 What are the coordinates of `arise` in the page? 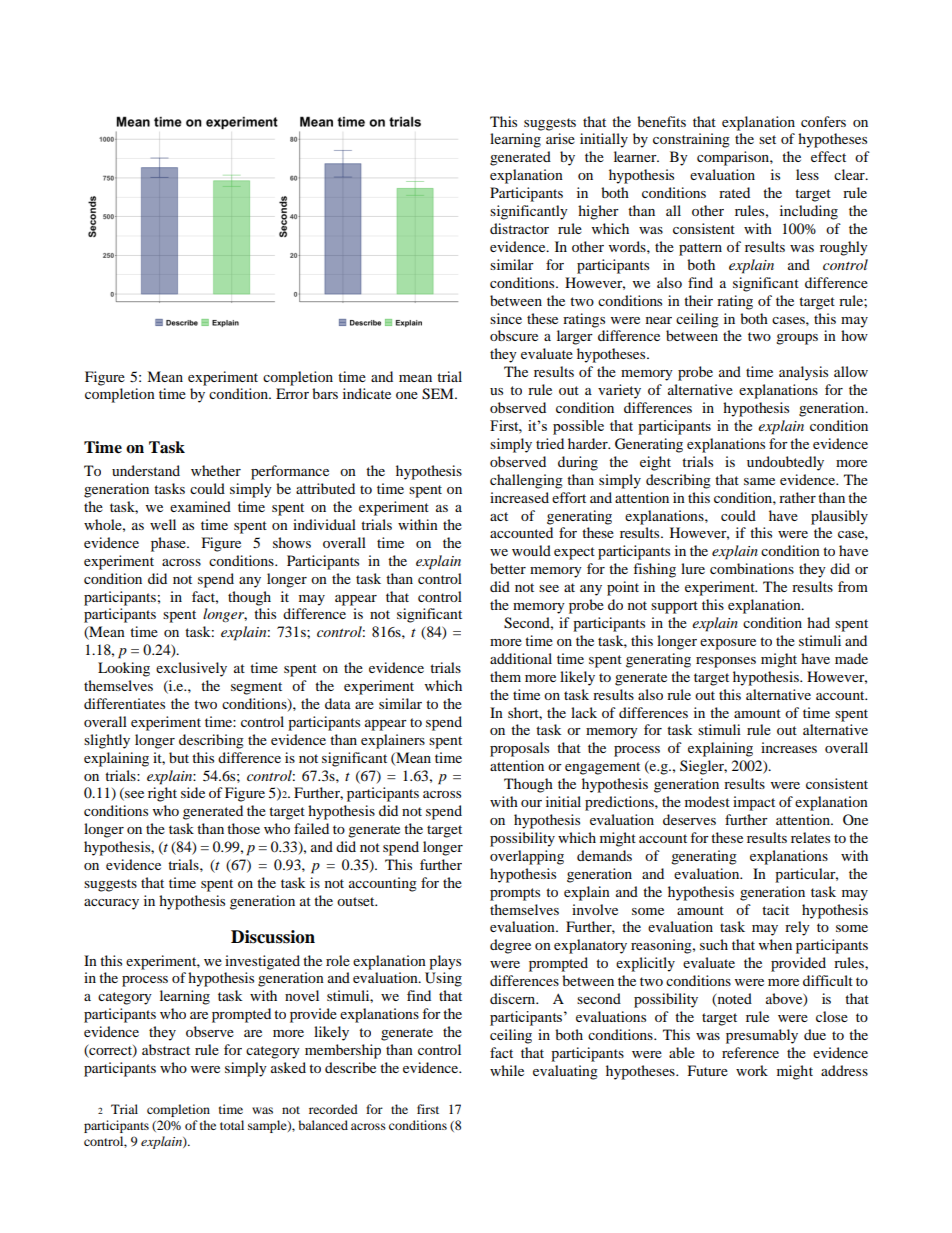 It's located at (560, 138).
